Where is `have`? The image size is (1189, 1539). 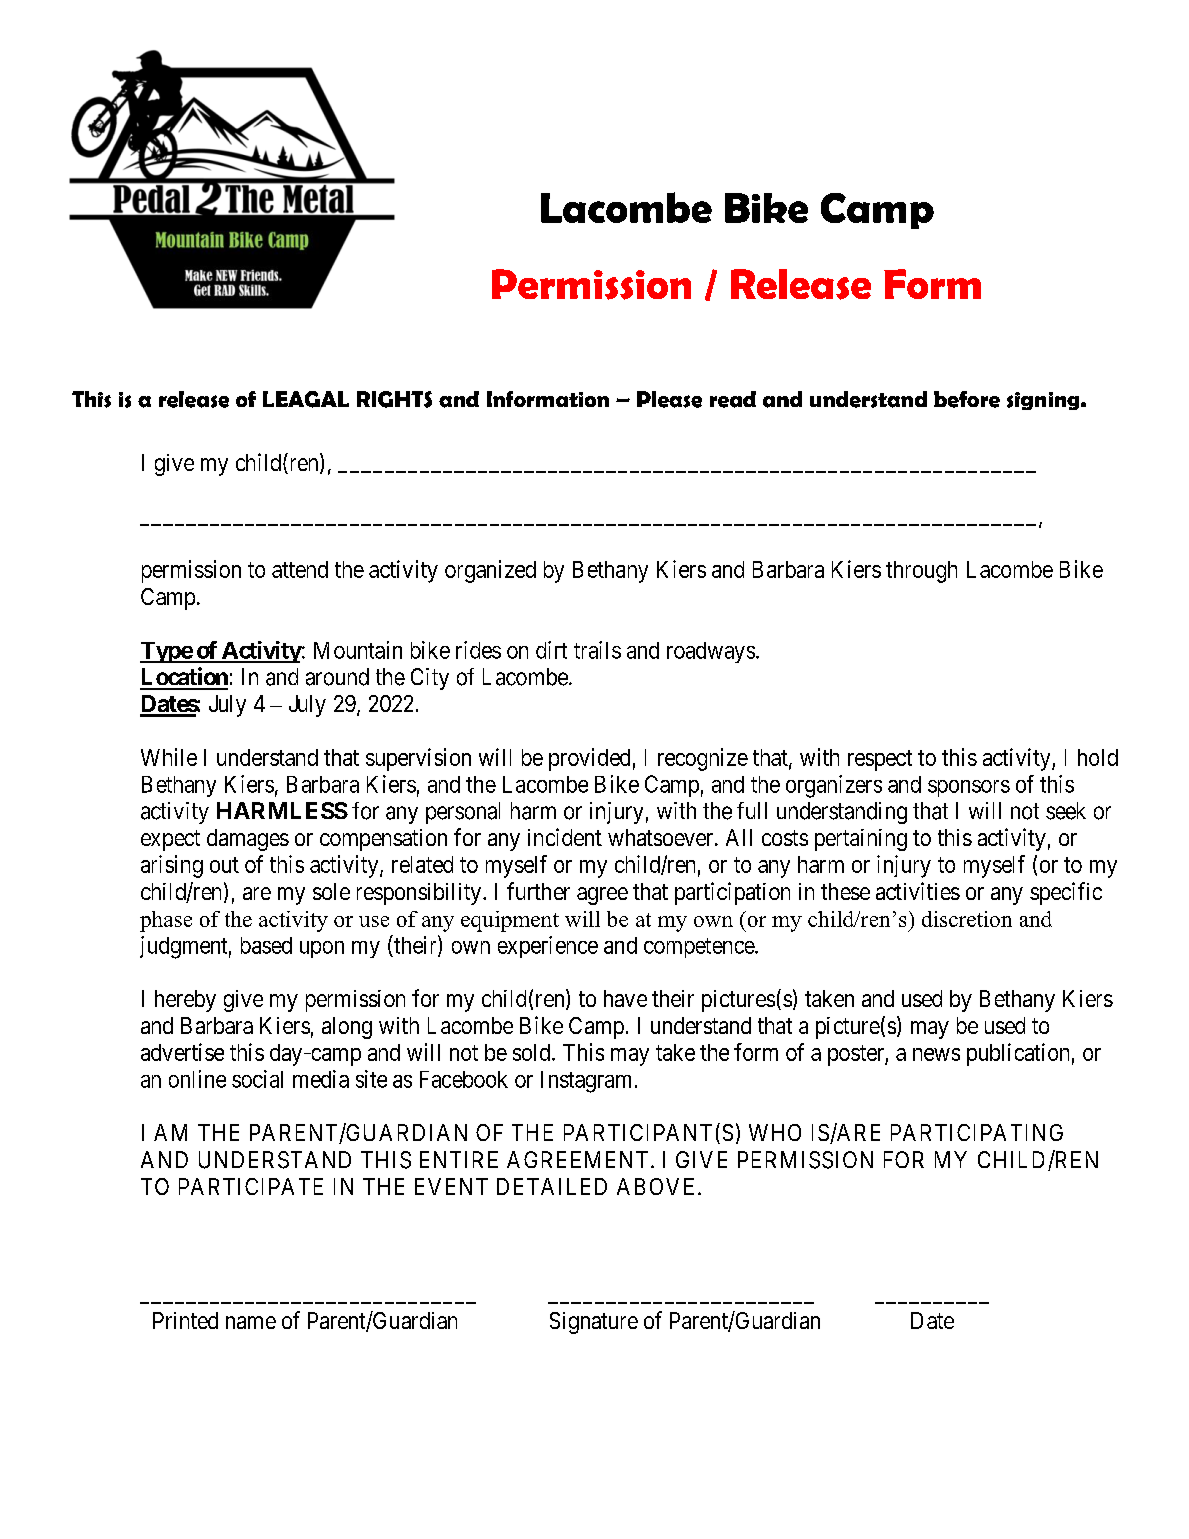 have is located at coordinates (625, 998).
